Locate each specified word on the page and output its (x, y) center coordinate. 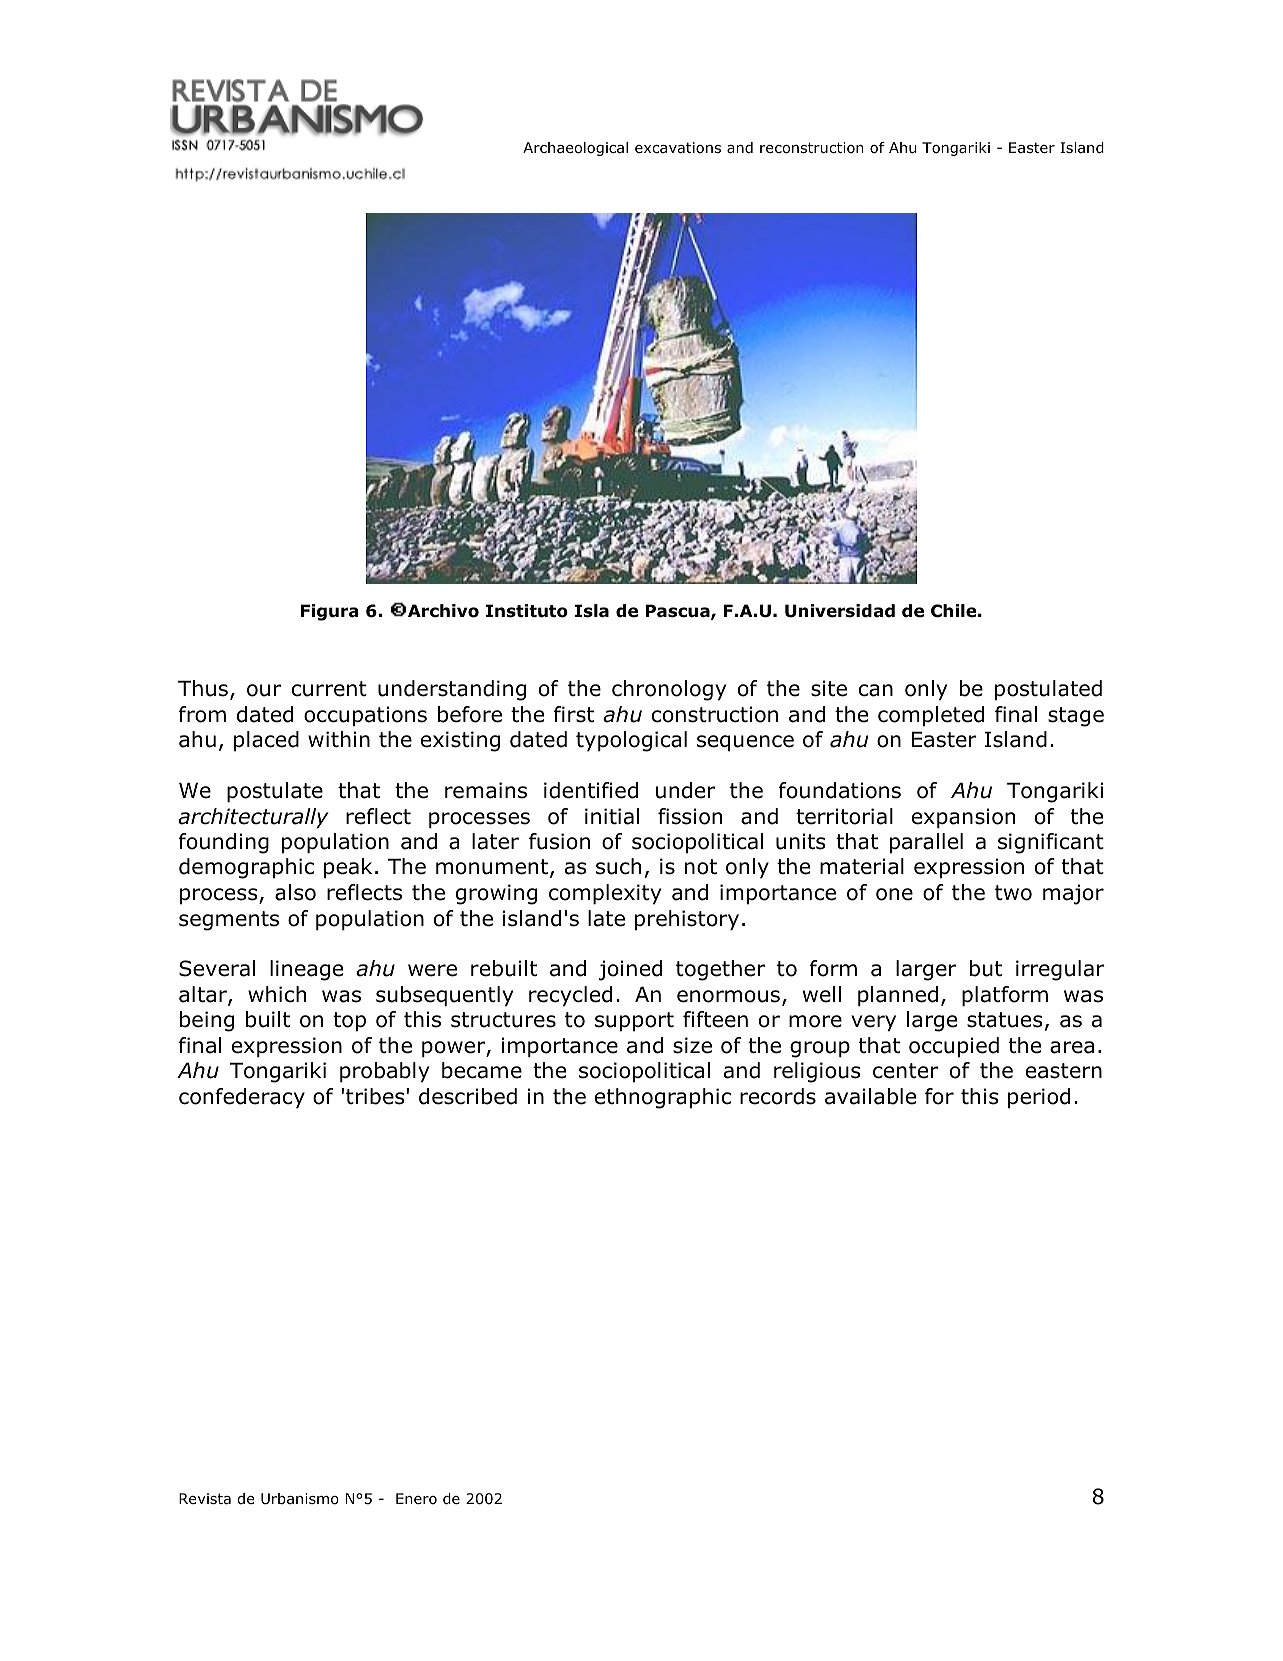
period (1039, 1098)
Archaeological (575, 149)
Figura (329, 612)
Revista (205, 1499)
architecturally (253, 818)
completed (931, 716)
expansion (963, 818)
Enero (416, 1499)
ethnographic (663, 1098)
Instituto (527, 611)
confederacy (242, 1098)
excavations (678, 148)
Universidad (840, 611)
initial (612, 816)
